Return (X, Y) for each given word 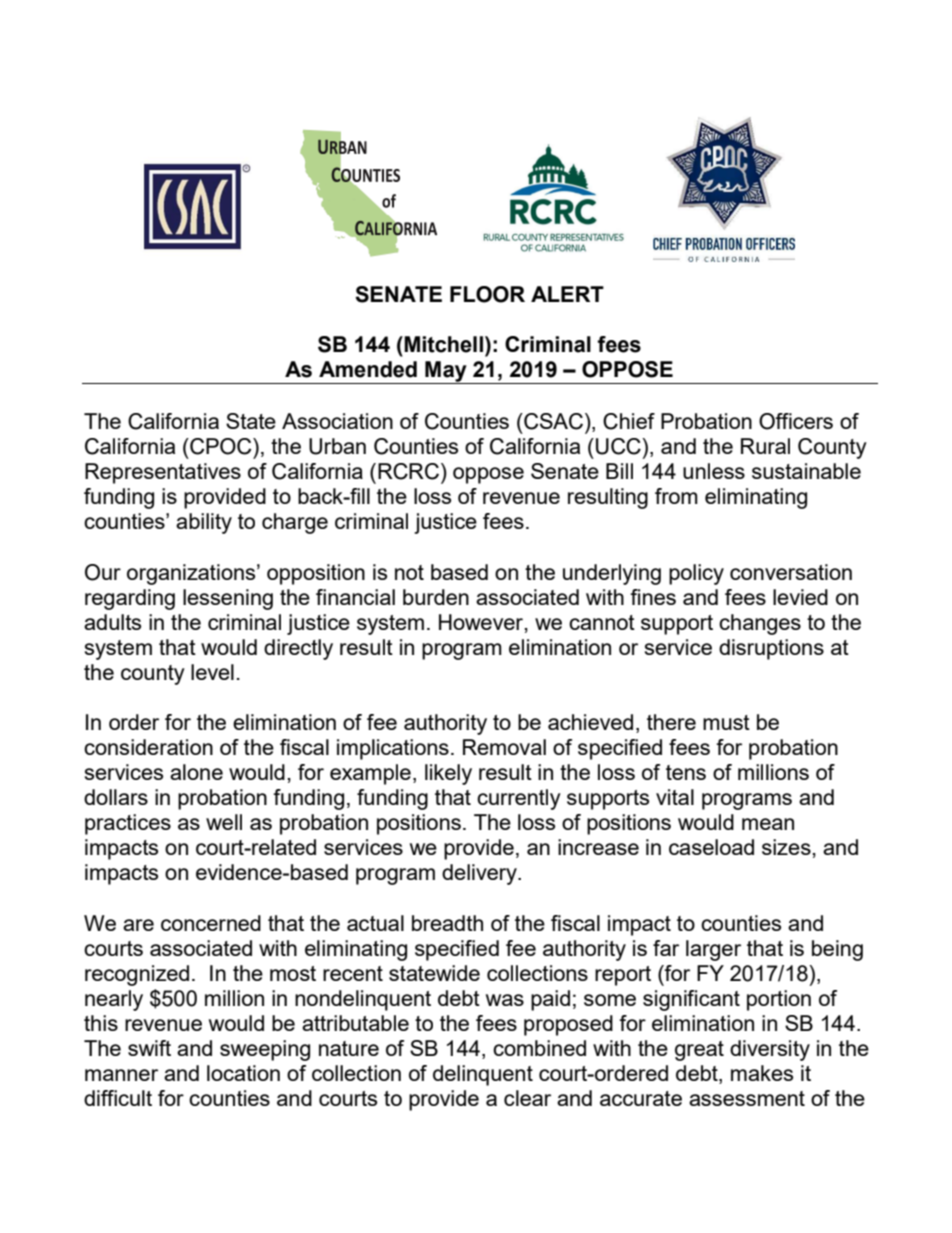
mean (768, 824)
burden (436, 597)
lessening (228, 599)
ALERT (567, 294)
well (224, 822)
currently (519, 799)
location (243, 1073)
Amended (368, 369)
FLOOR (487, 294)
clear (527, 1098)
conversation (791, 572)
